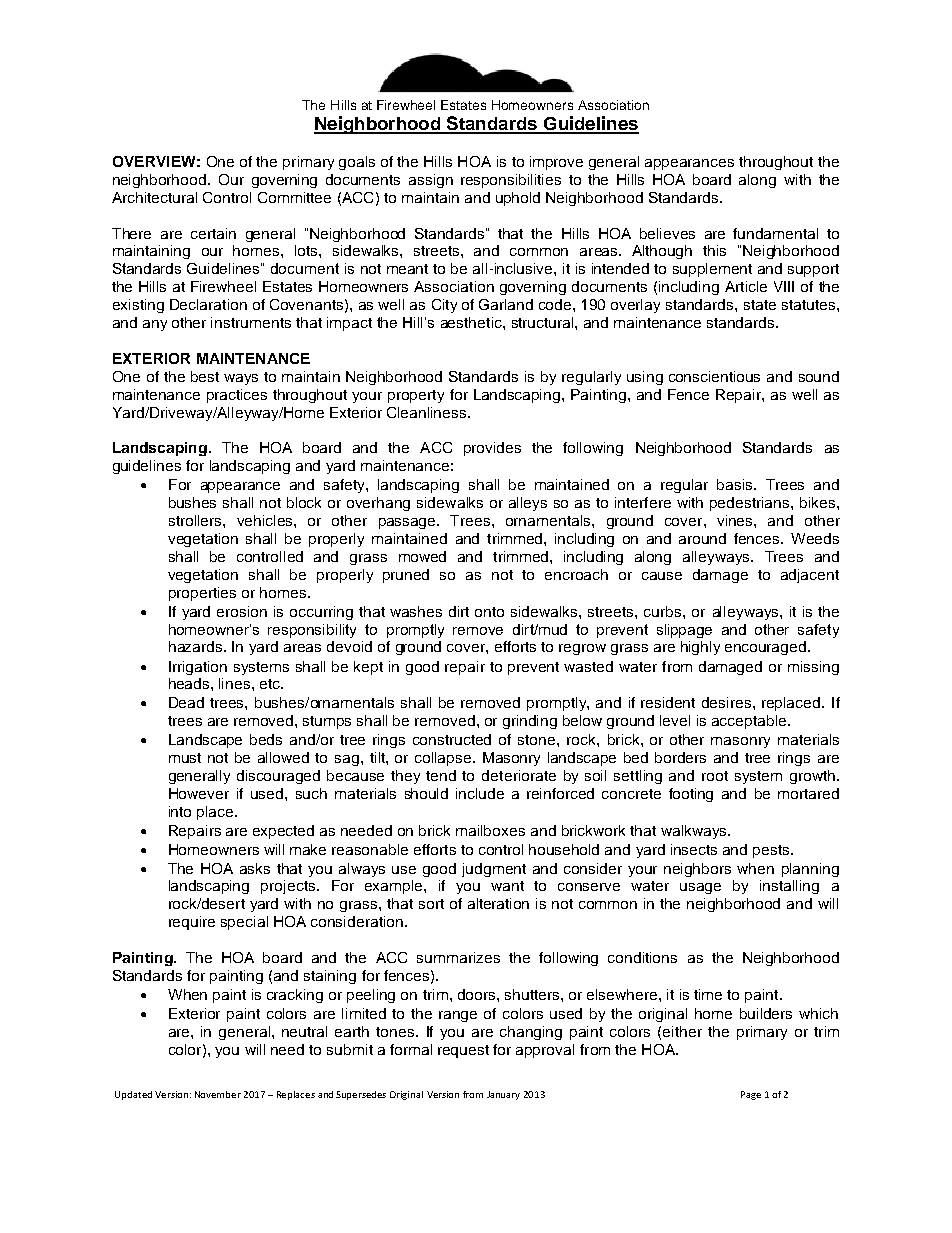 The width and height of the screenshot is (952, 1233). I want to click on provides, so click(492, 449).
